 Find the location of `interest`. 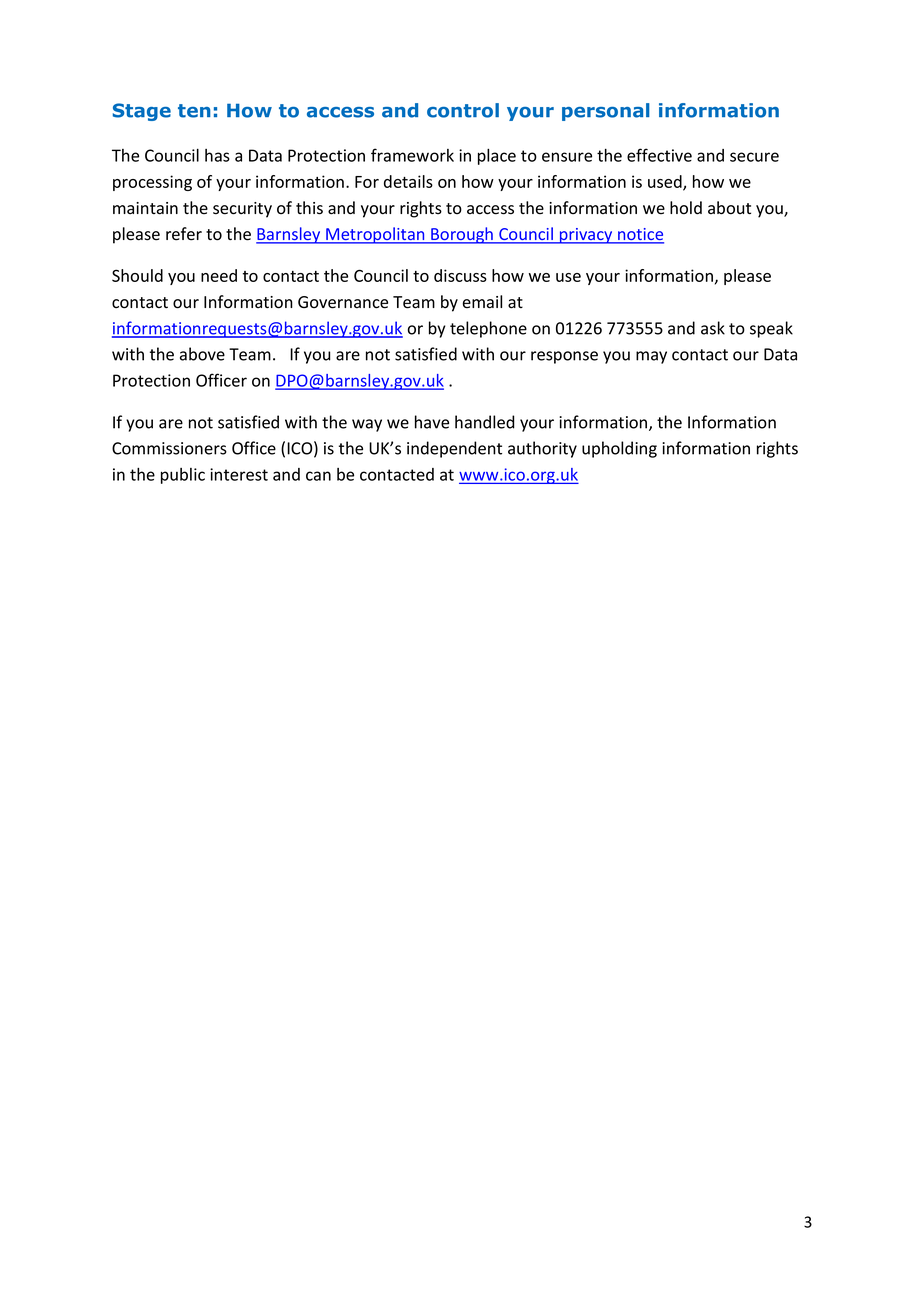

interest is located at coordinates (239, 474).
